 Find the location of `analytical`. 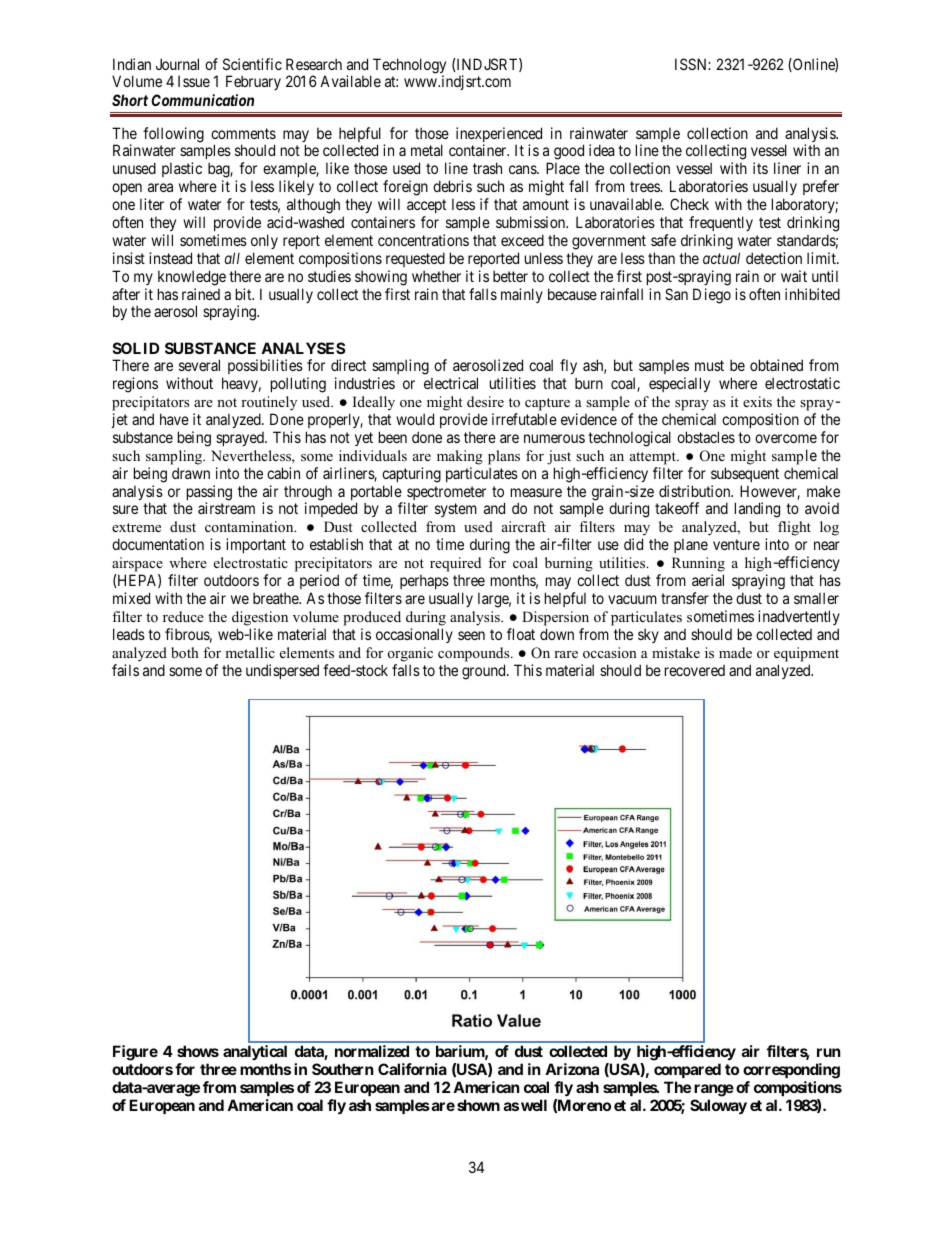

analytical is located at coordinates (255, 1054).
